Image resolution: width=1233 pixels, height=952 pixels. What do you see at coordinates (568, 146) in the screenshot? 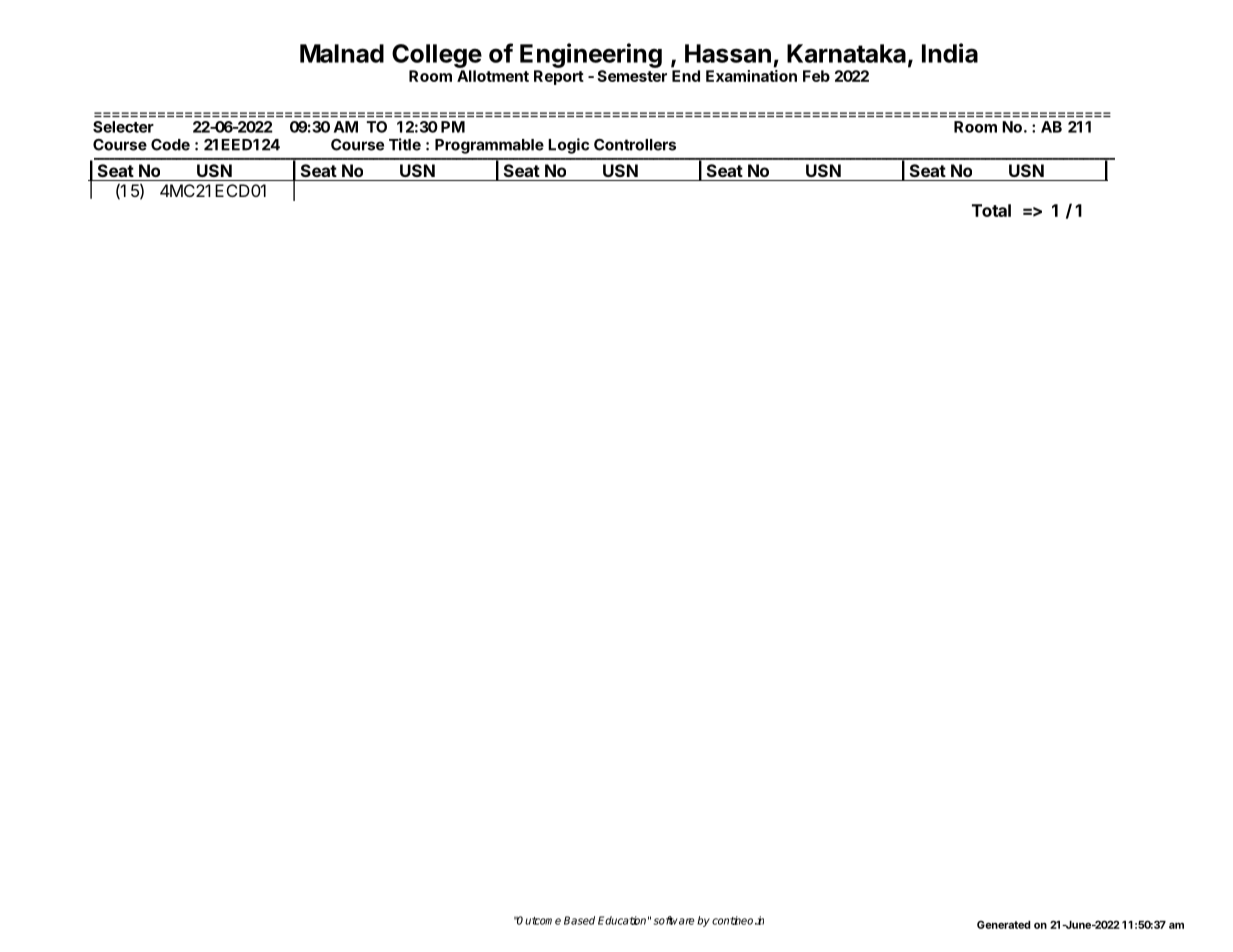
I see `Logic` at bounding box center [568, 146].
